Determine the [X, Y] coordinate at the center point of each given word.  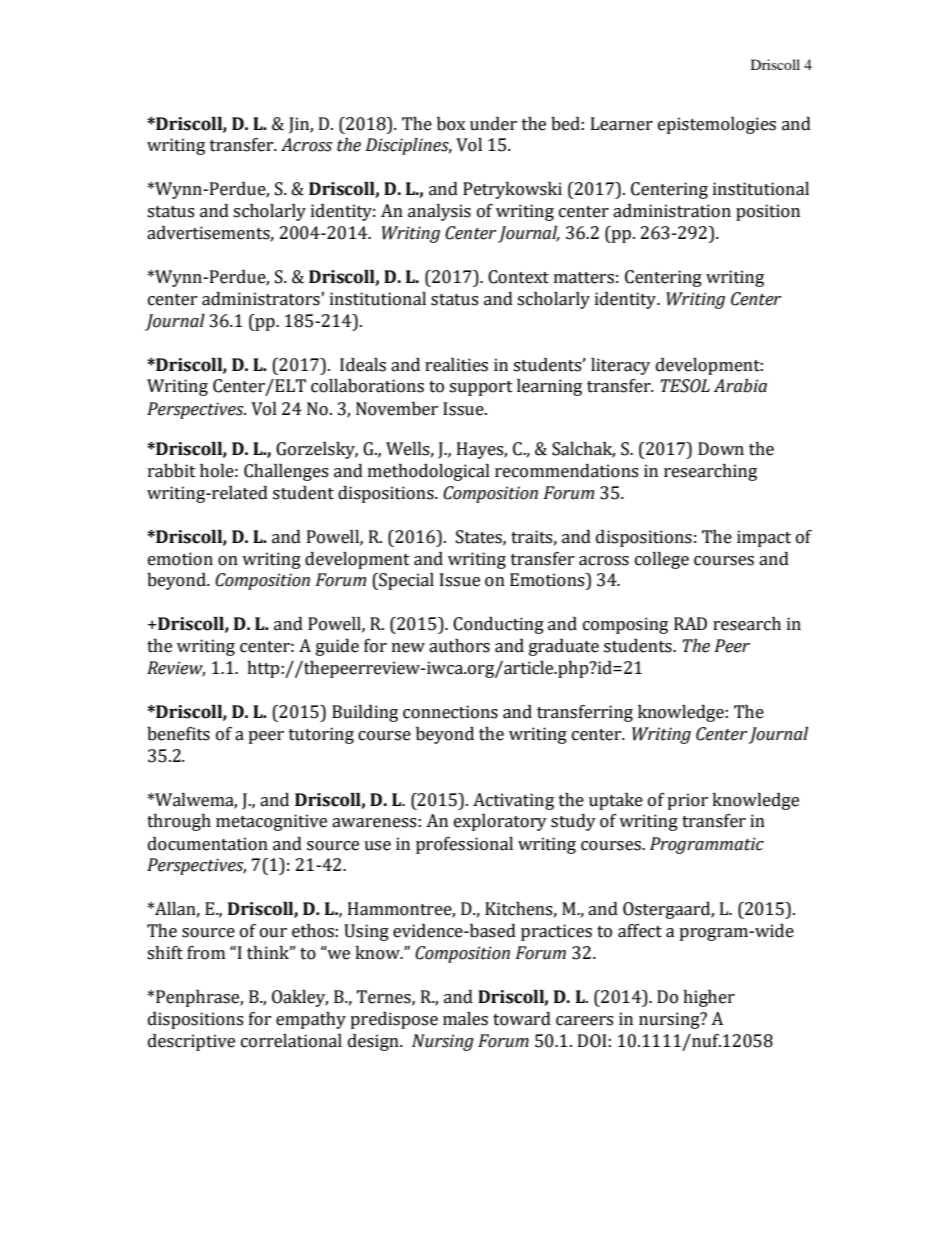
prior [687, 801]
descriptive [191, 1042]
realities [456, 365]
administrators [261, 299]
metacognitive [271, 822]
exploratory [500, 822]
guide [337, 647]
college [662, 560]
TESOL [685, 386]
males [465, 1019]
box [451, 124]
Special [405, 581]
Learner [622, 124]
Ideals [363, 365]
